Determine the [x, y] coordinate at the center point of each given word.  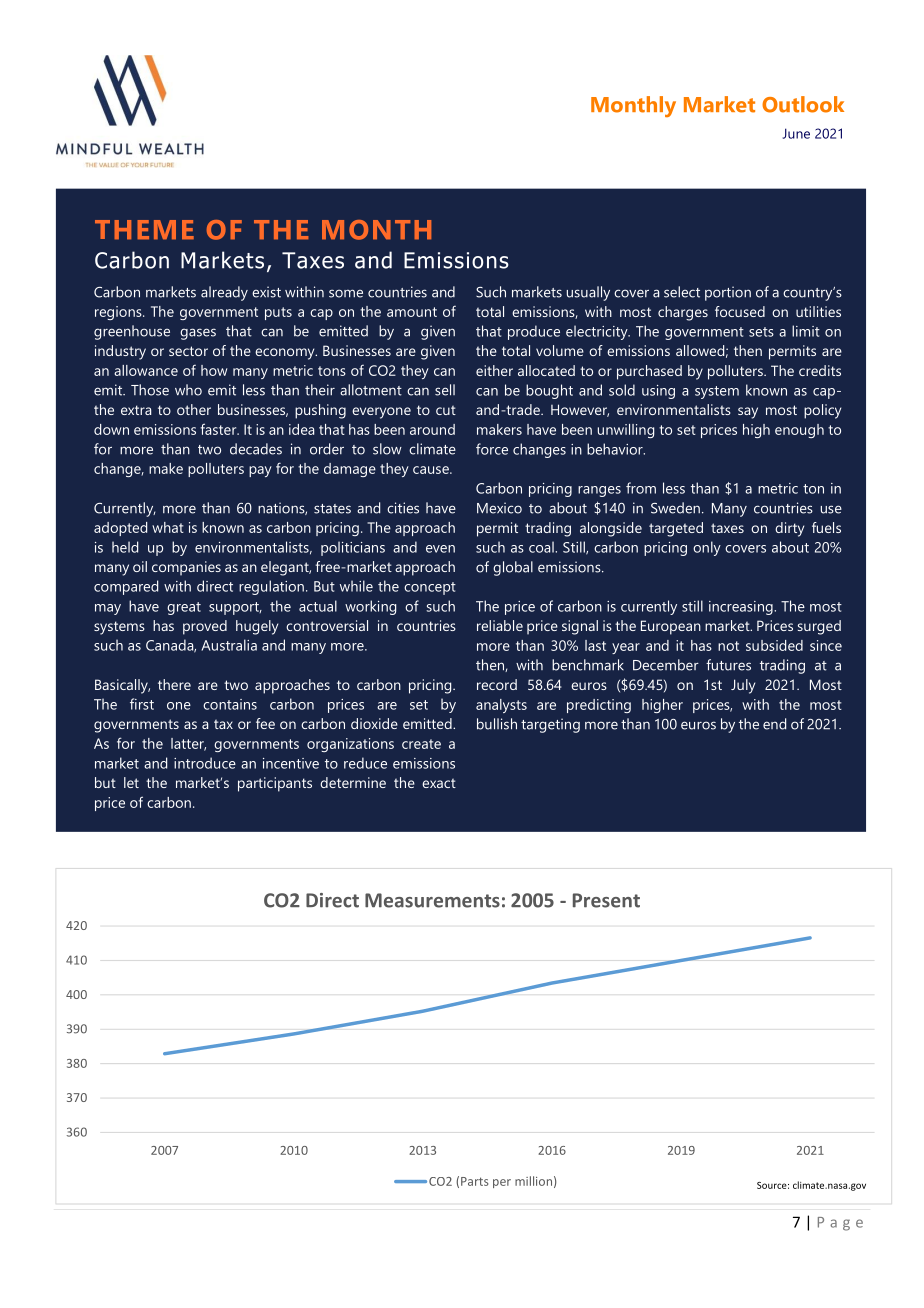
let [131, 782]
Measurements [432, 900]
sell [445, 390]
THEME [144, 229]
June [796, 133]
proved [205, 627]
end [774, 724]
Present [606, 900]
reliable [500, 625]
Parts [474, 1181]
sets [761, 332]
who [188, 390]
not [728, 646]
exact [439, 783]
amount [412, 312]
